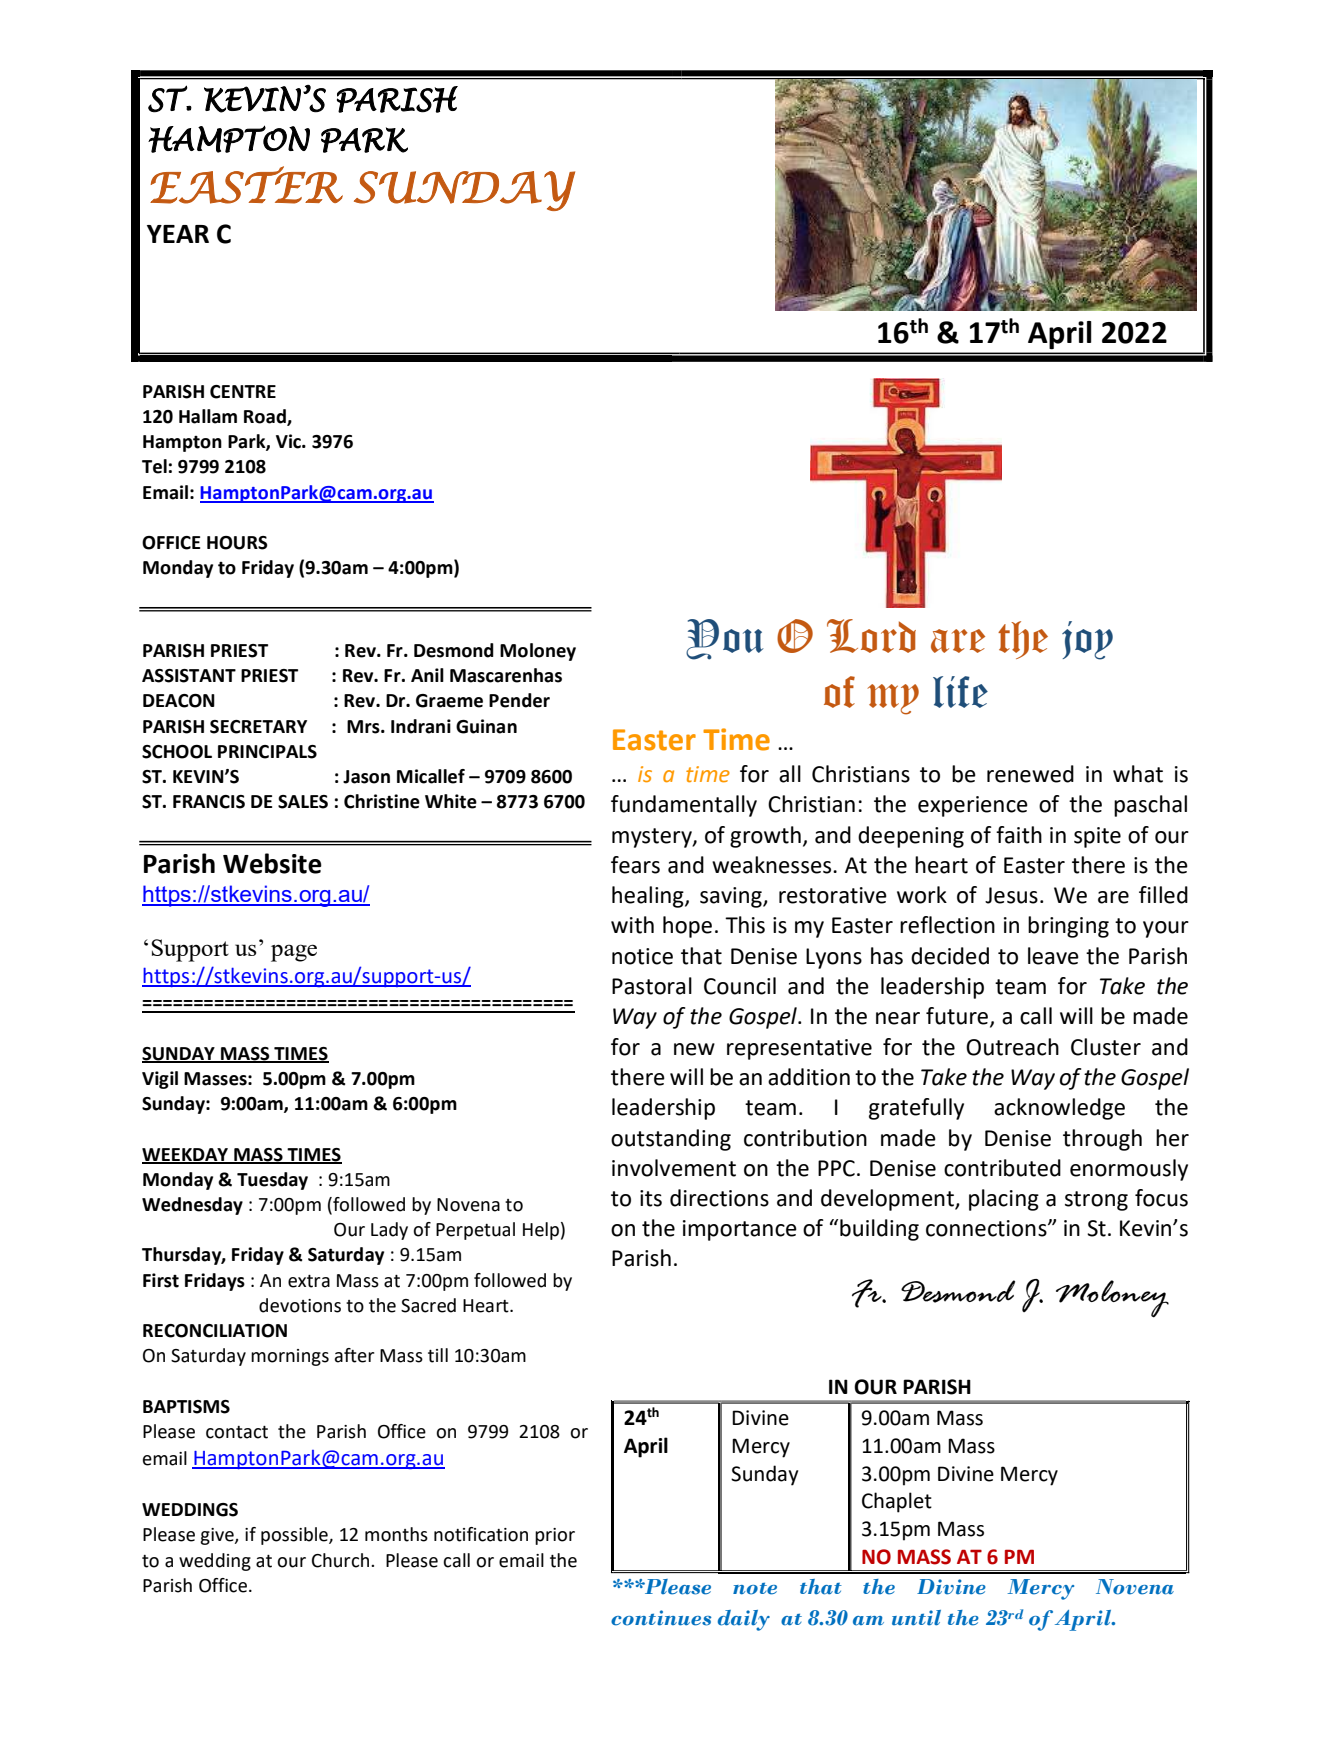 This screenshot has height=1738, width=1343. I want to click on continues, so click(661, 1618).
